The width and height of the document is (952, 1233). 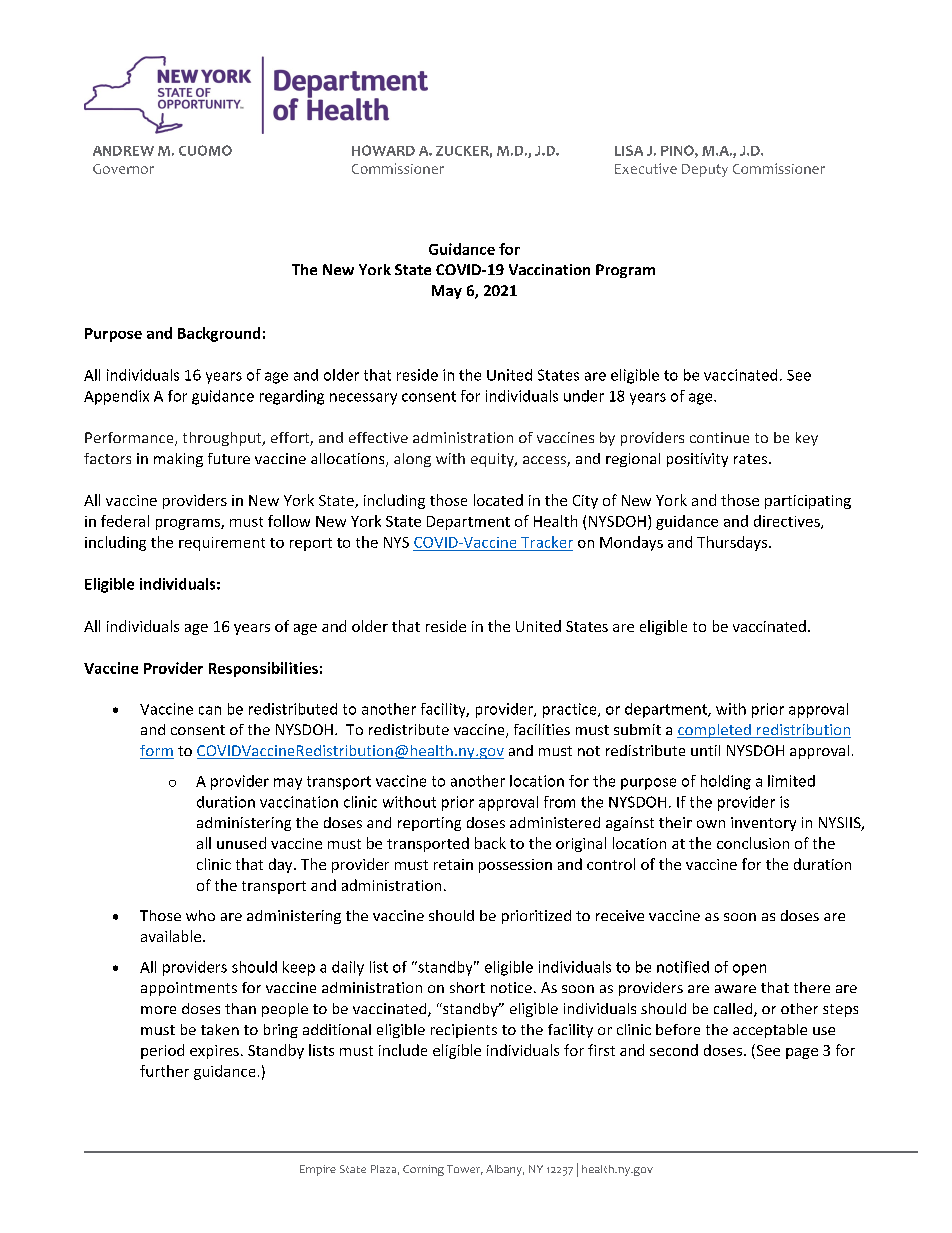 What do you see at coordinates (263, 669) in the document?
I see `Responsibilities` at bounding box center [263, 669].
